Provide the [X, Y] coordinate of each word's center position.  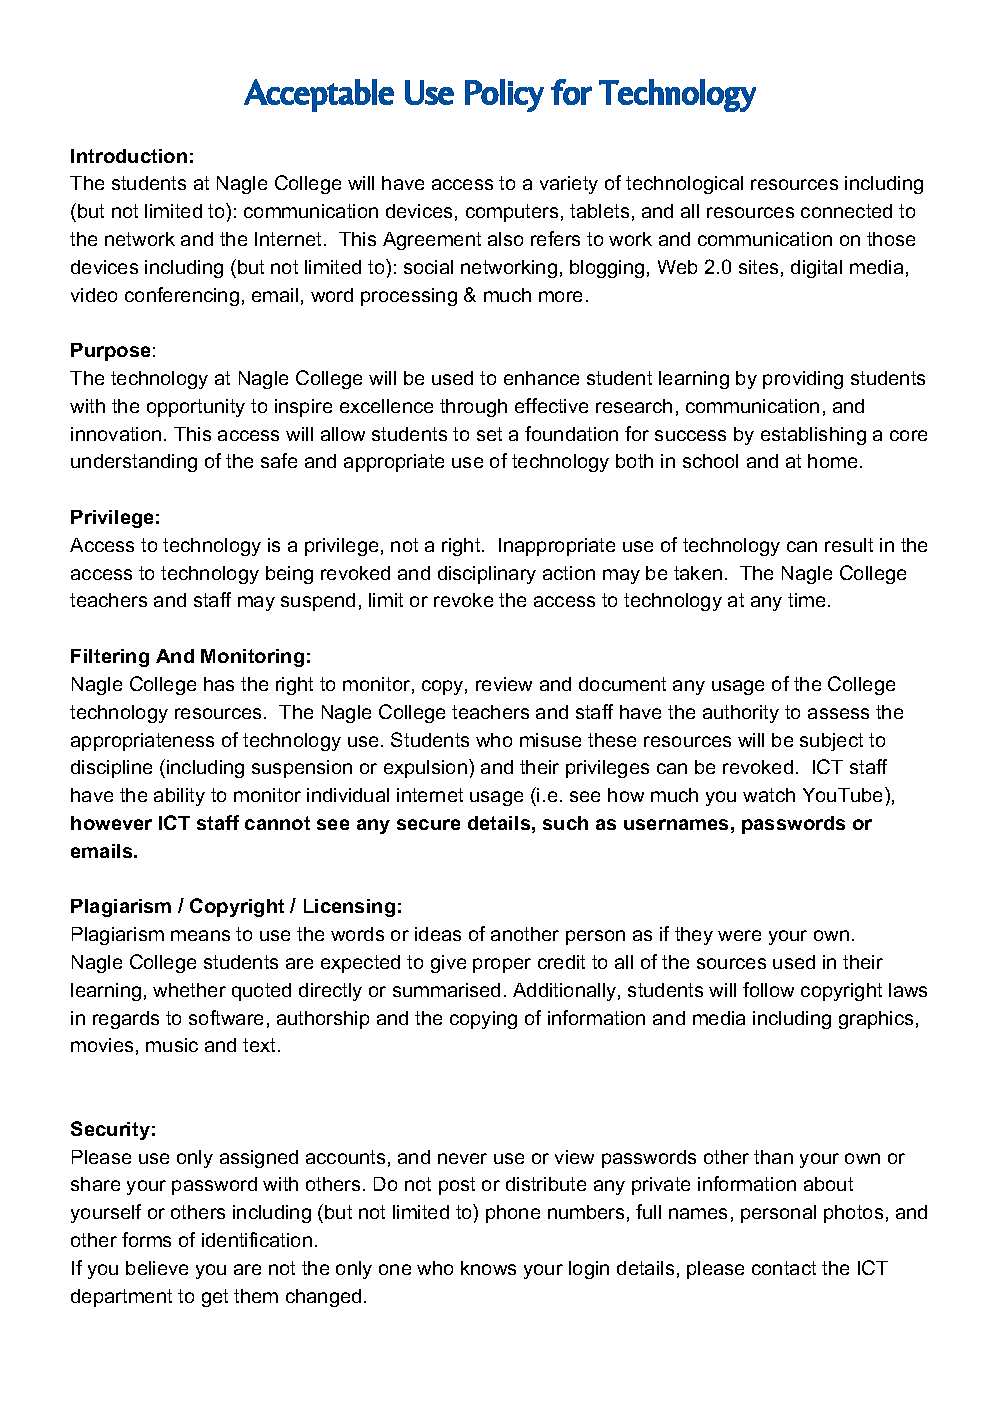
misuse [550, 740]
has [219, 684]
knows [488, 1268]
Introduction [129, 156]
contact [784, 1268]
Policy [504, 95]
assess [838, 713]
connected [846, 211]
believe [157, 1268]
